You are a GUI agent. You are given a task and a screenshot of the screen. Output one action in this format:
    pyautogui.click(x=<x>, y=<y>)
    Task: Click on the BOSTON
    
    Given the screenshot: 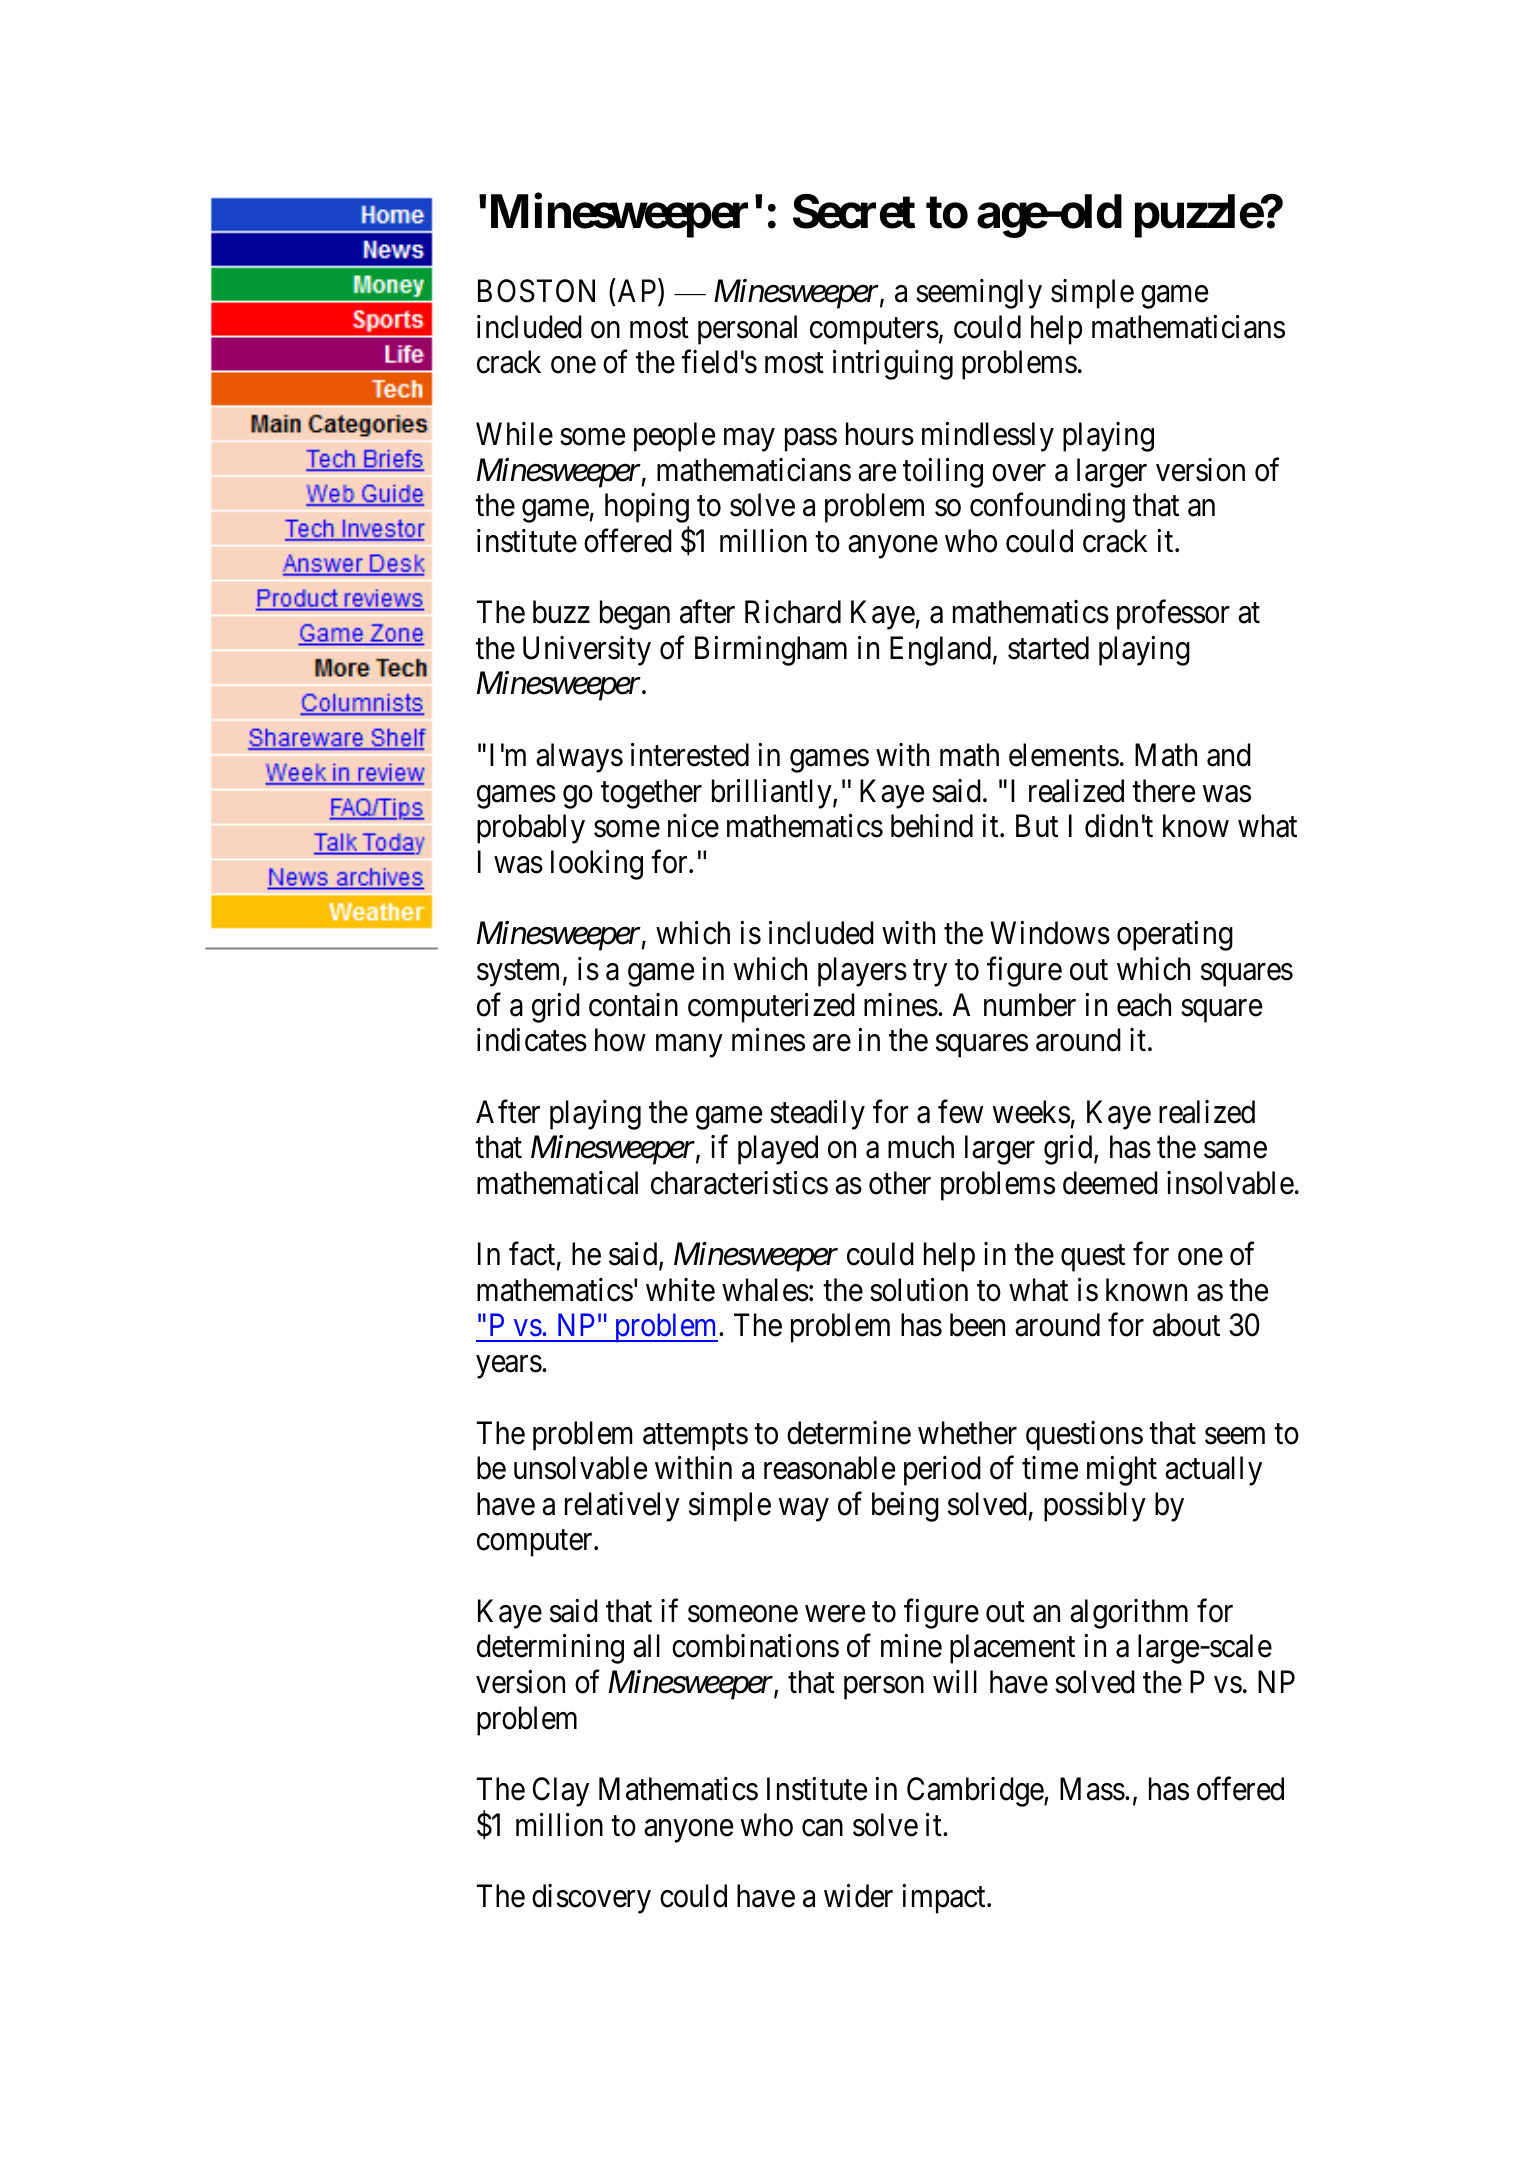 What is the action you would take?
    pyautogui.click(x=536, y=291)
